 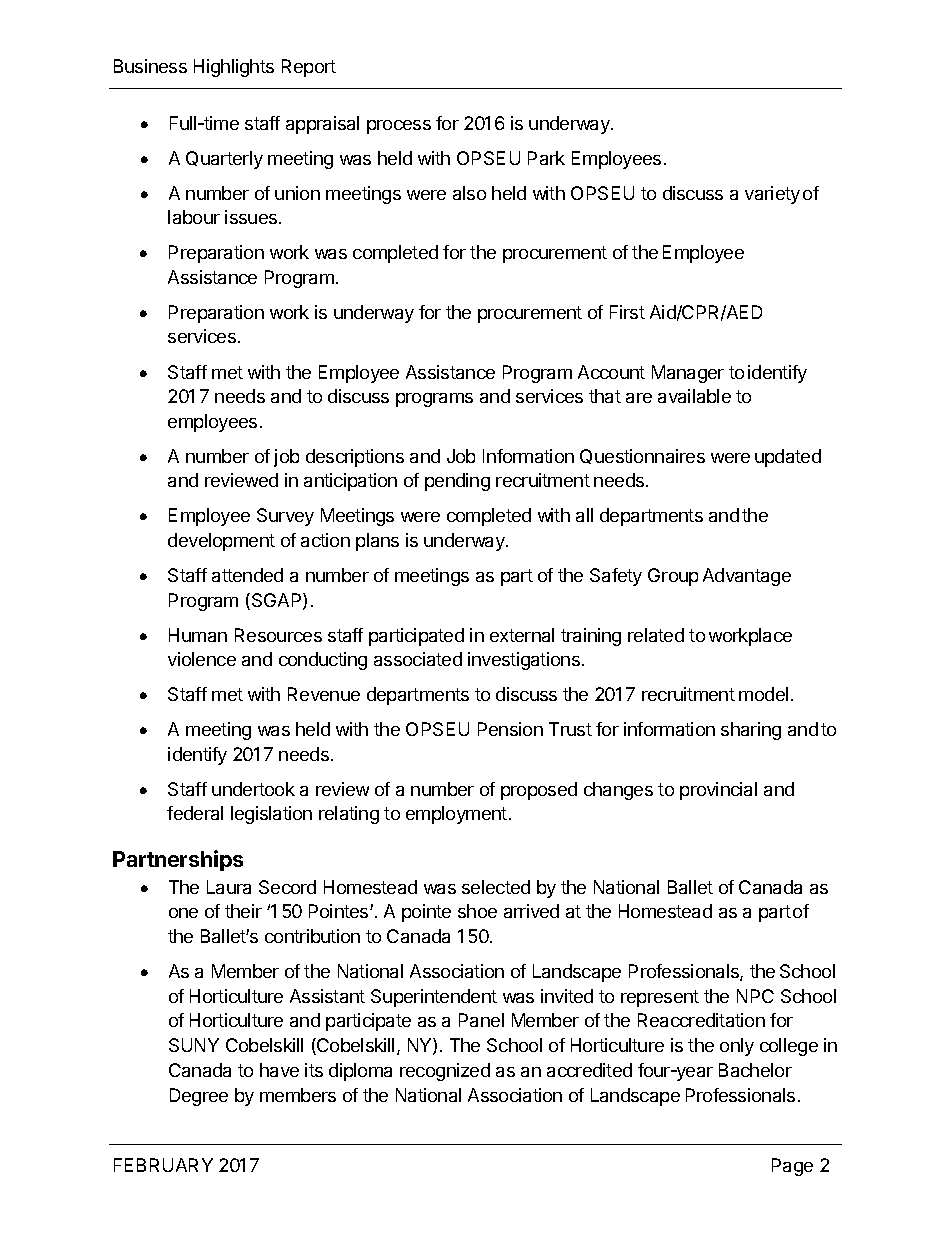 I want to click on variety, so click(x=772, y=195).
